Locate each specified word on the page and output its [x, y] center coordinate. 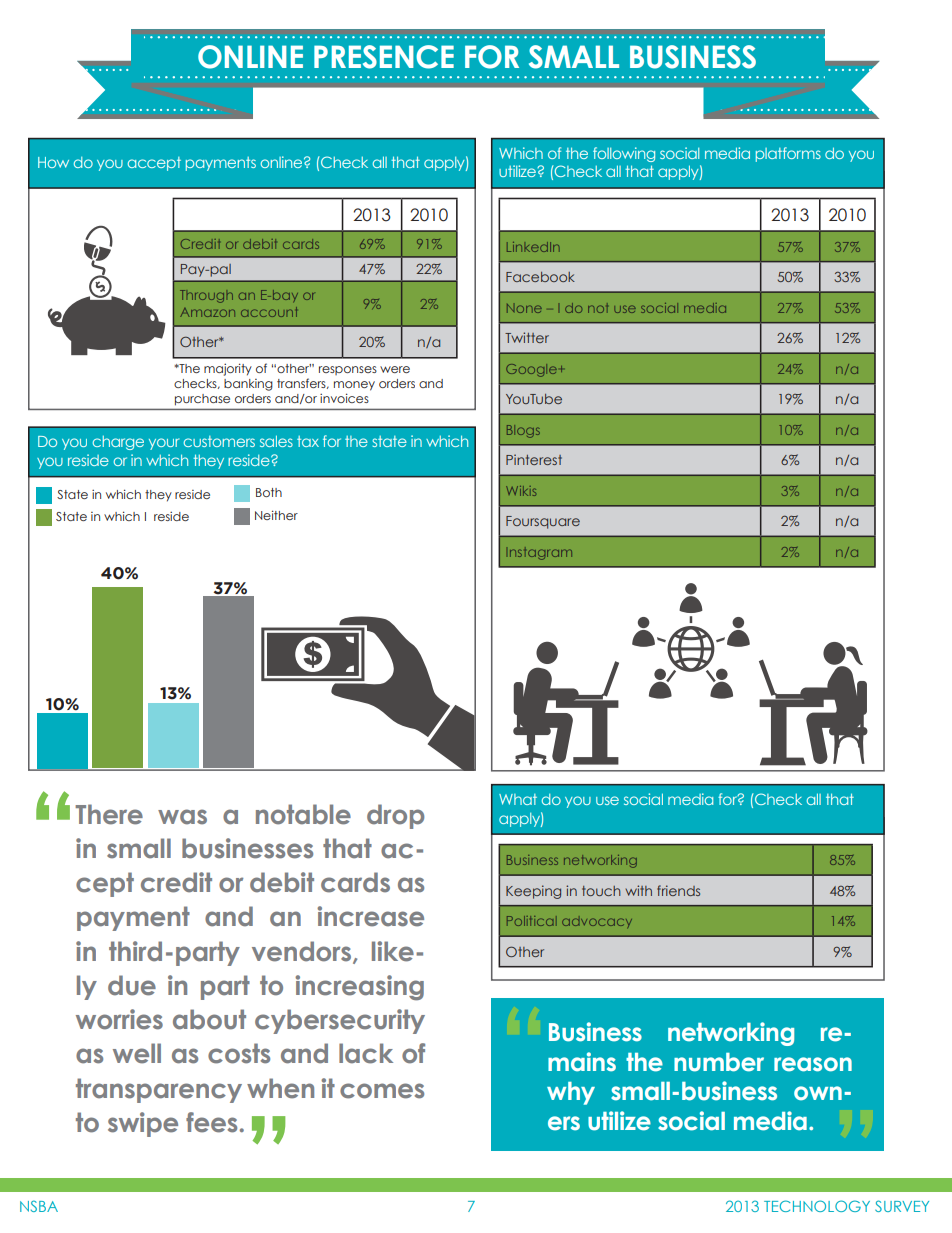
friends [678, 890]
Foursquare [543, 522]
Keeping [533, 892]
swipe [143, 1124]
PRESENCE [384, 57]
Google [531, 370]
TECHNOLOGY [817, 1206]
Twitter [527, 337]
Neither [276, 515]
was [182, 817]
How [53, 162]
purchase [202, 399]
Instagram [541, 553]
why [571, 1093]
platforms [788, 154]
